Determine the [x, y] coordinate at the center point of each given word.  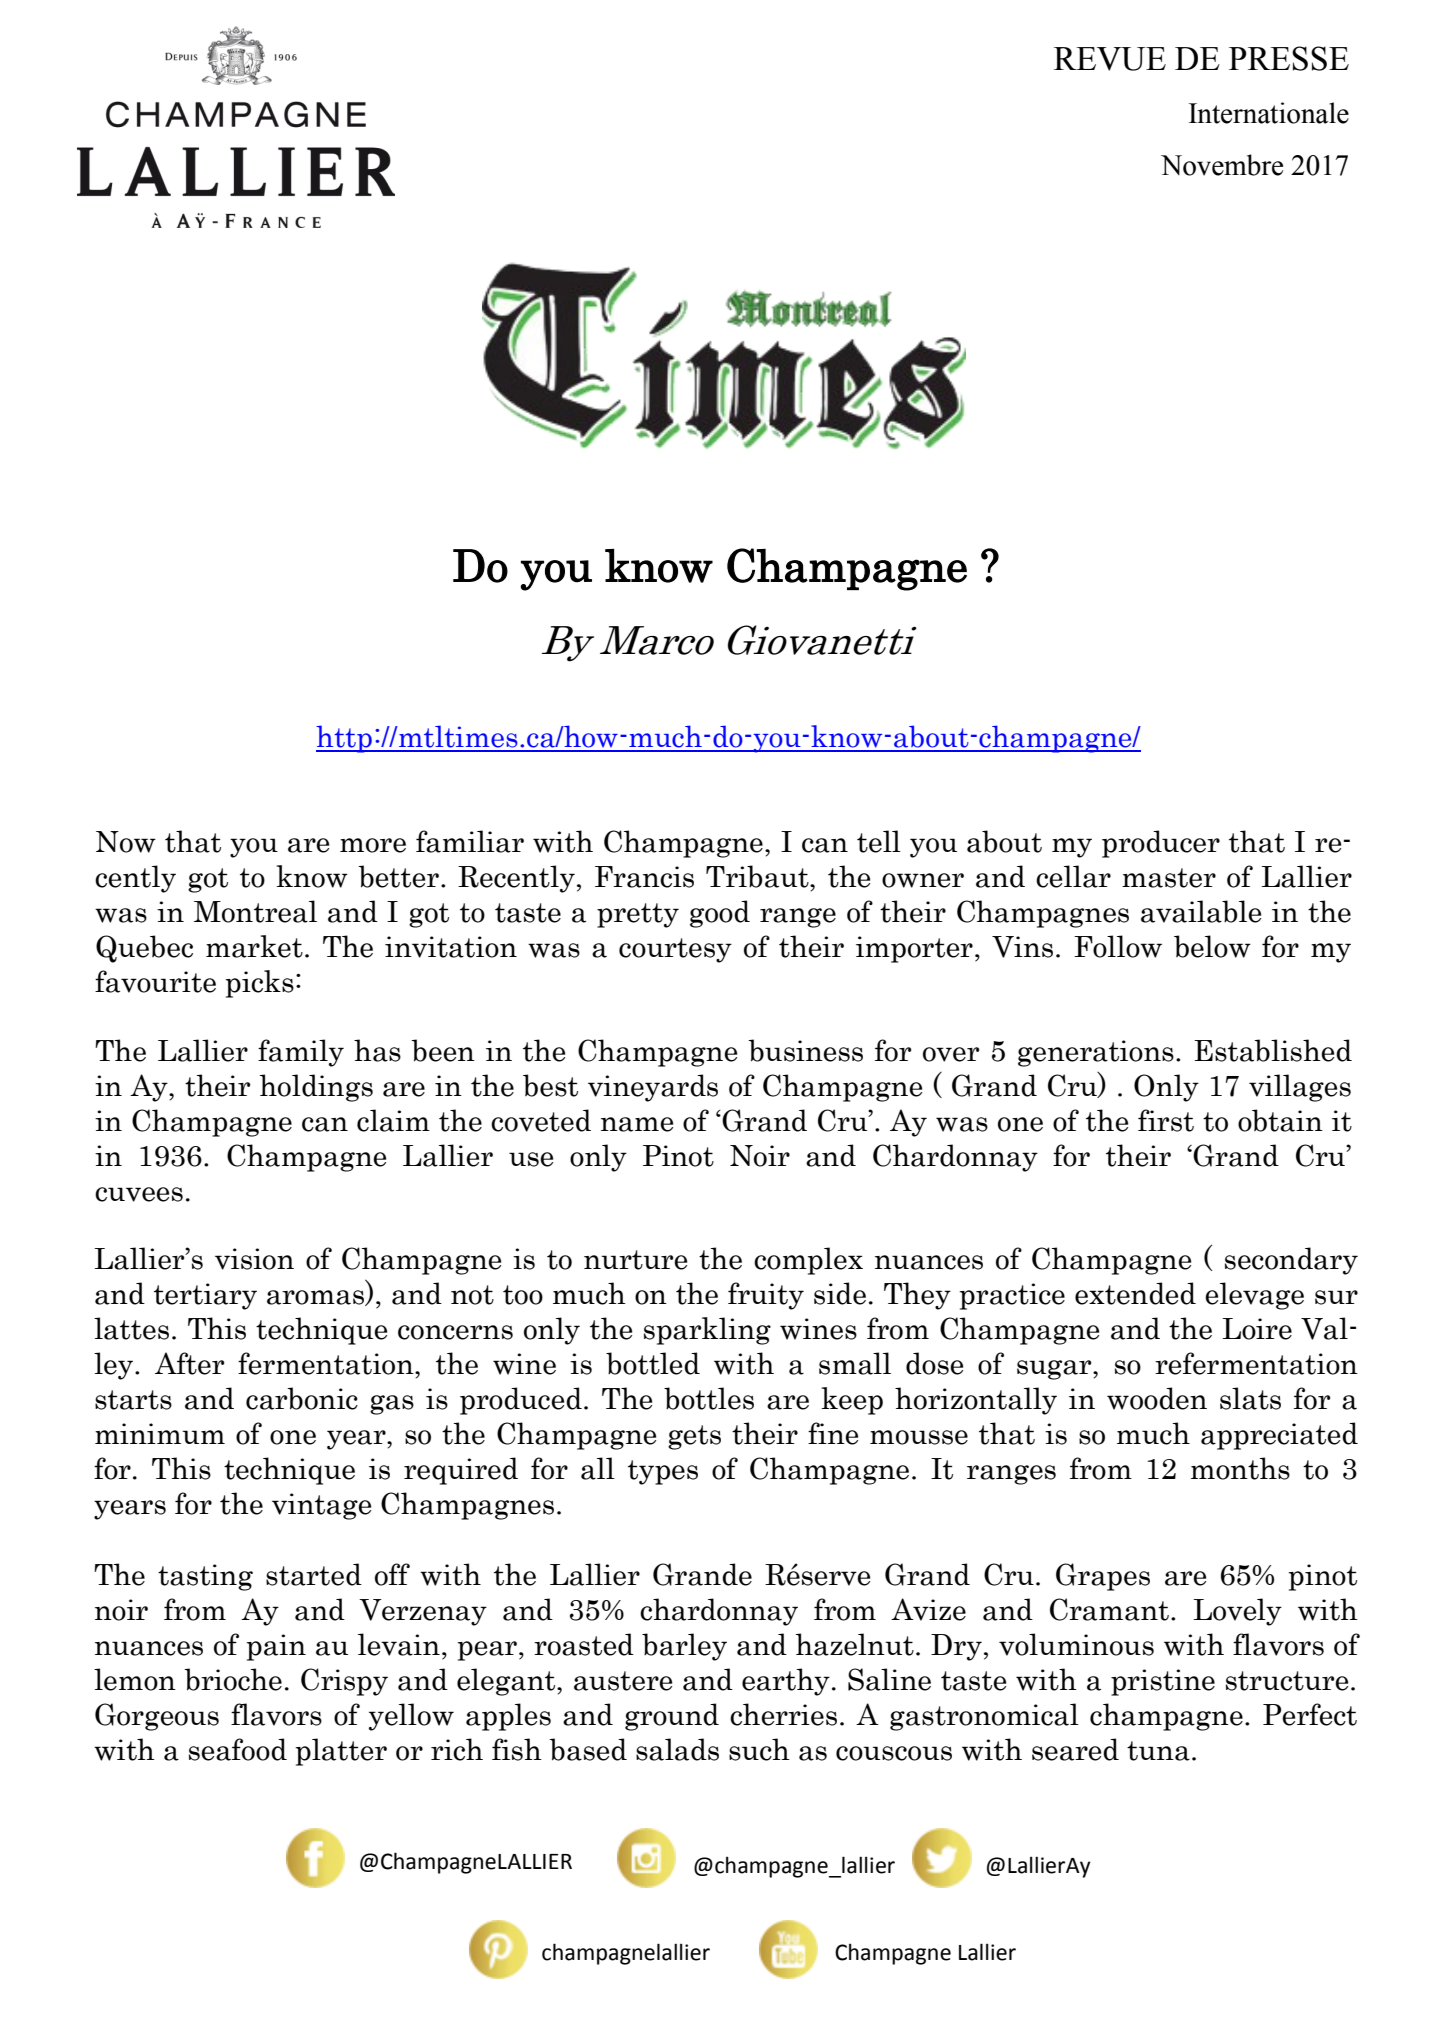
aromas [316, 1298]
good [720, 914]
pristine [1163, 1682]
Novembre [1222, 165]
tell [879, 841]
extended [1135, 1293]
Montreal [255, 911]
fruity [766, 1296]
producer [1161, 844]
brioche [233, 1679]
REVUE [1110, 59]
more [373, 845]
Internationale [1269, 113]
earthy [786, 1682]
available [1201, 911]
